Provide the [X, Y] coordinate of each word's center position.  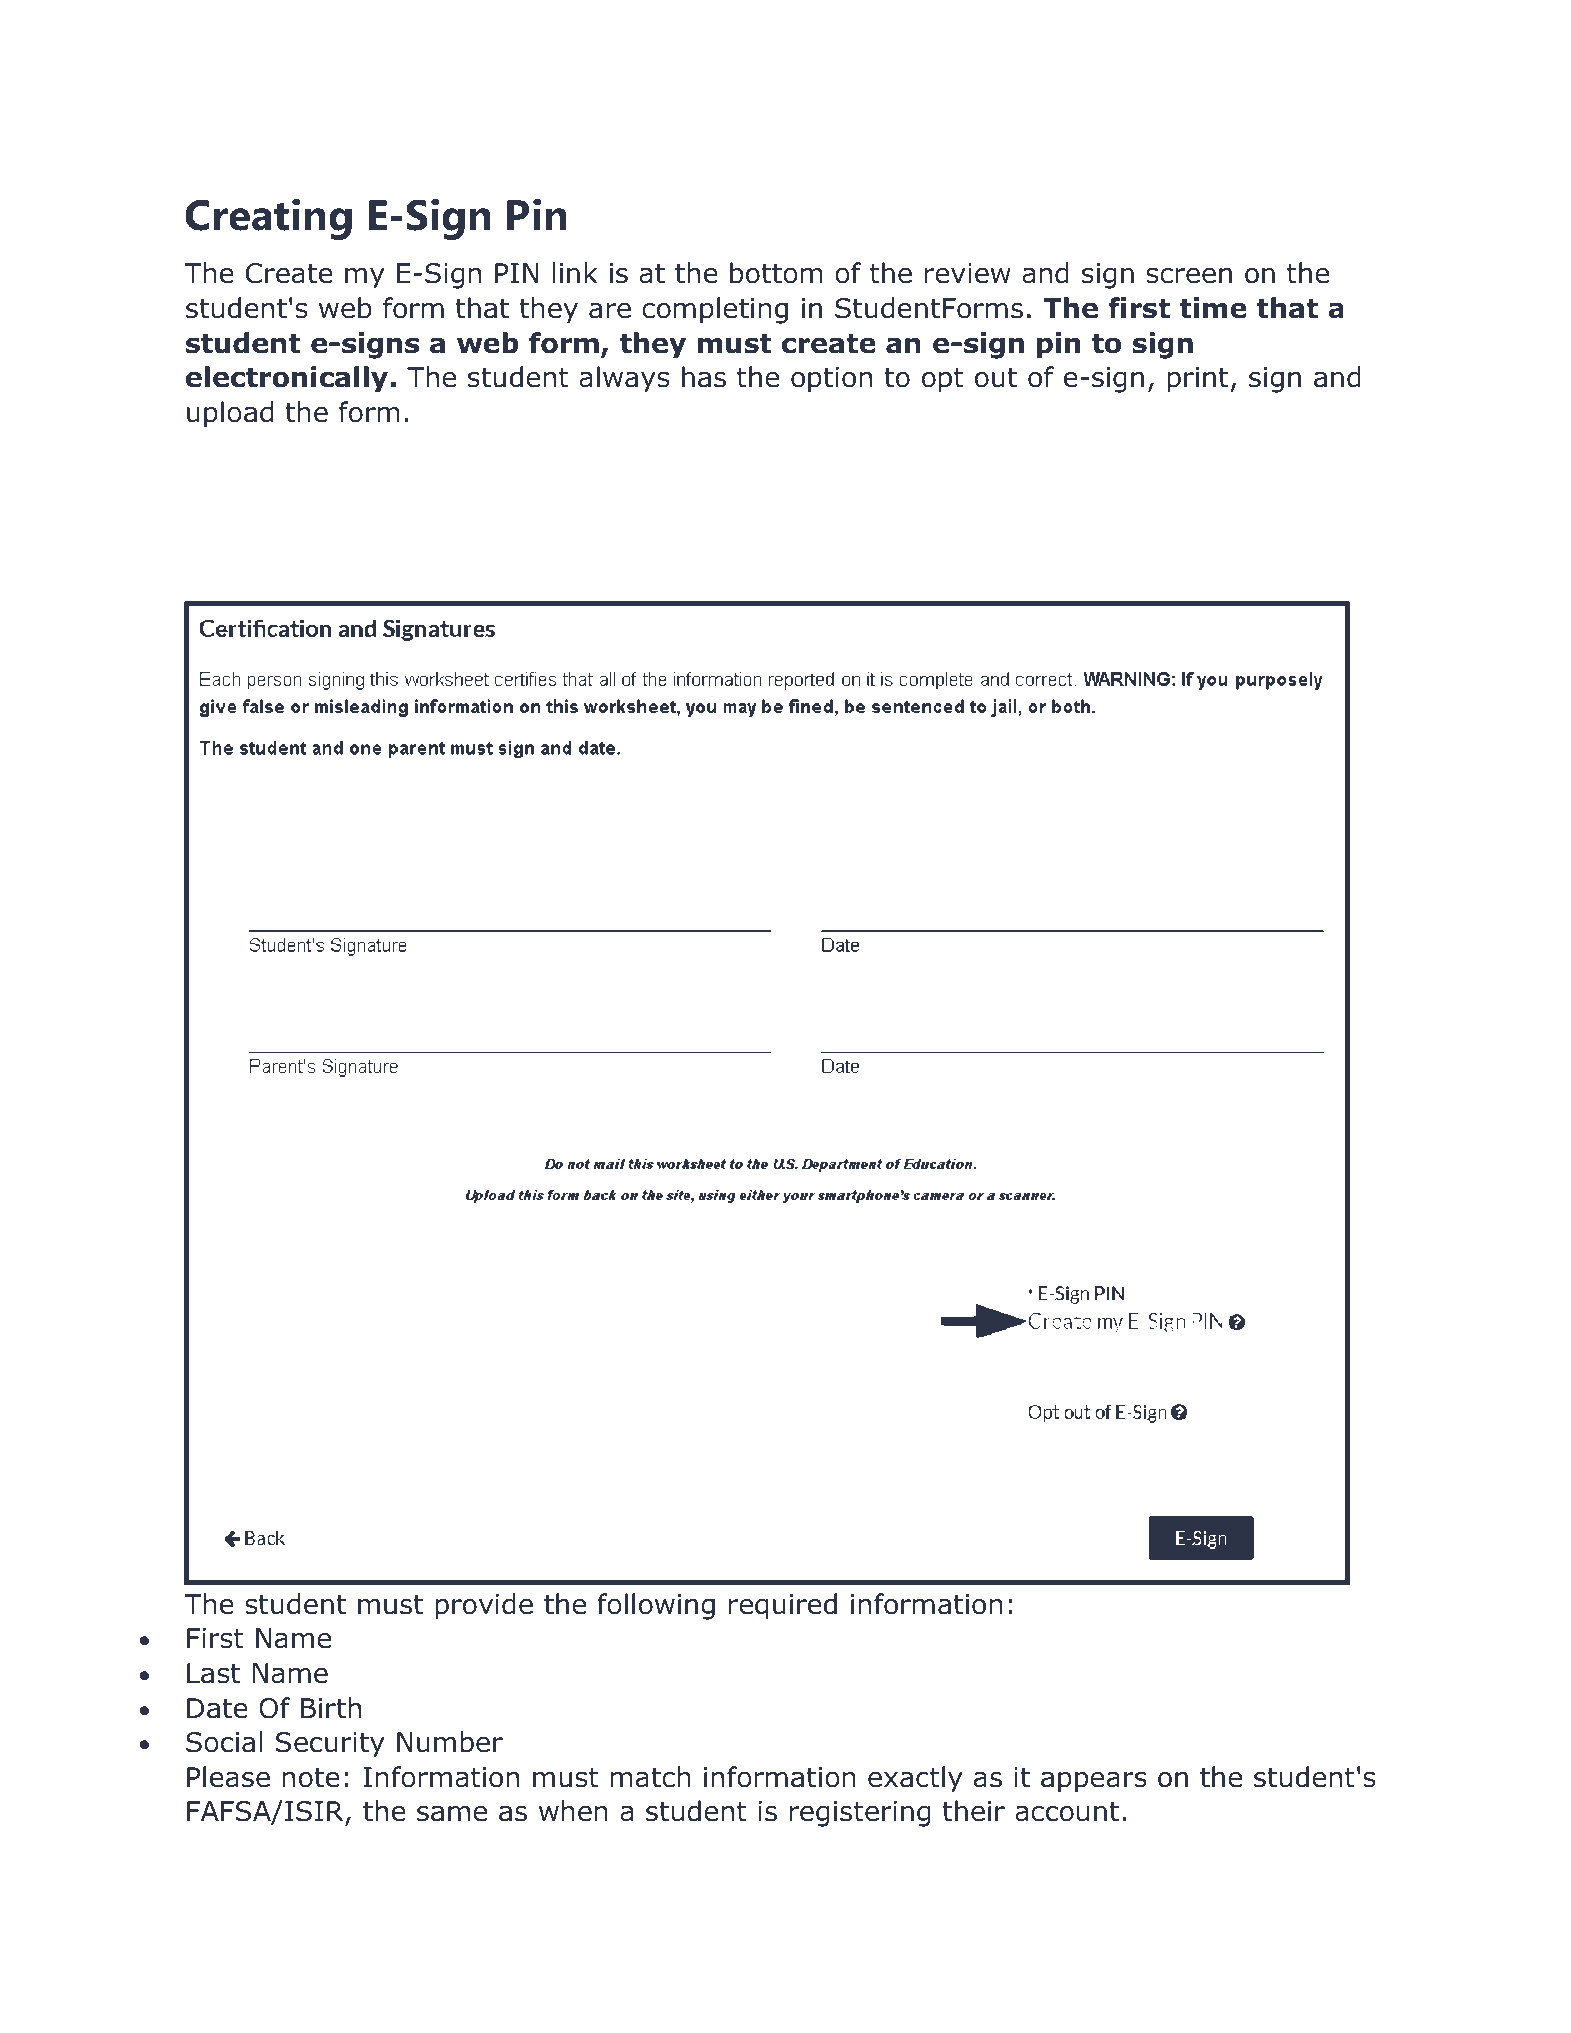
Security [330, 1745]
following [656, 1606]
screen [1189, 276]
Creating [268, 219]
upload [230, 414]
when [573, 1811]
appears [1094, 1782]
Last [213, 1673]
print [1197, 380]
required [783, 1606]
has [704, 377]
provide [484, 1606]
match [650, 1777]
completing [715, 310]
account [1067, 1812]
